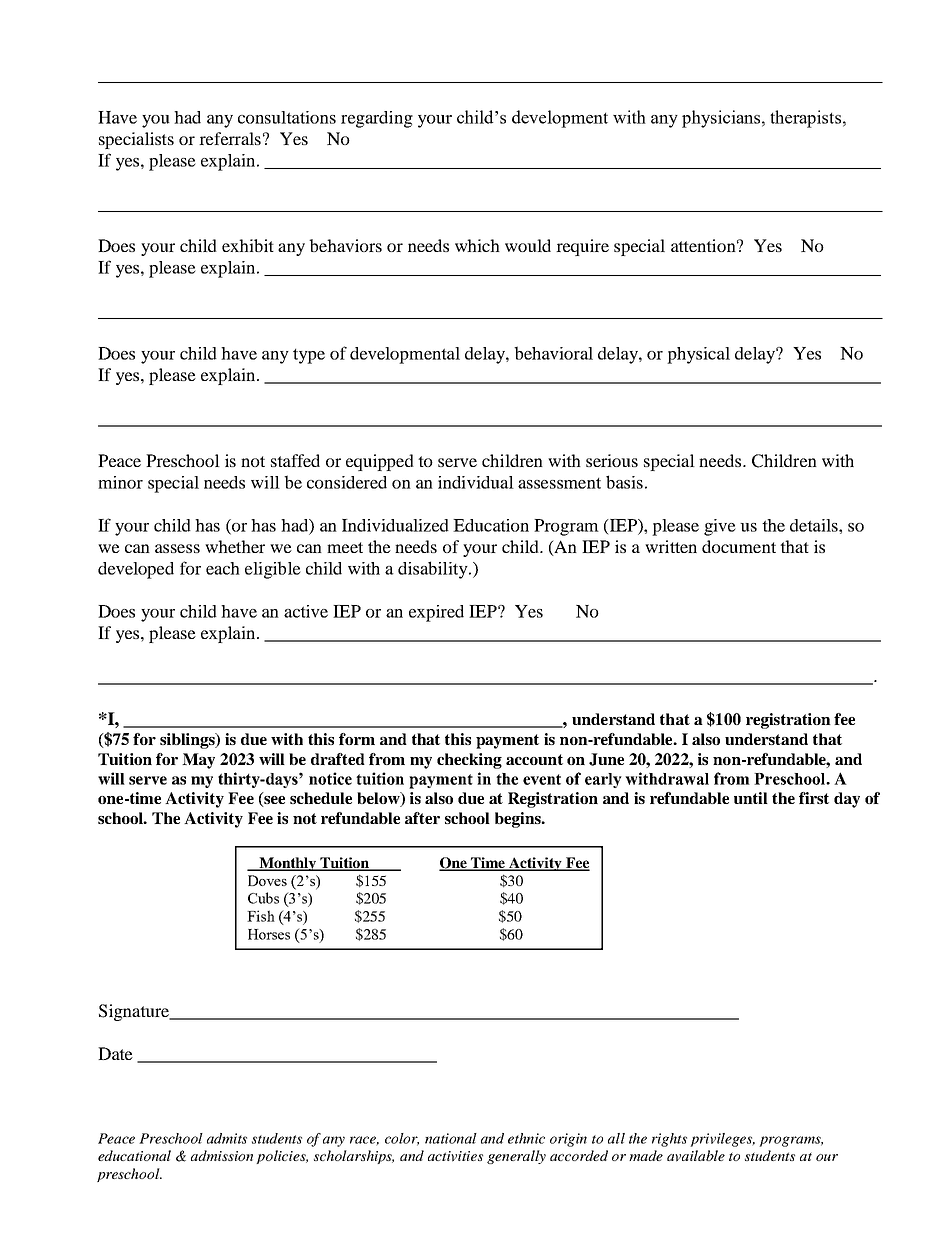 The height and width of the screenshot is (1233, 952). Describe the element at coordinates (720, 527) in the screenshot. I see `give` at that location.
